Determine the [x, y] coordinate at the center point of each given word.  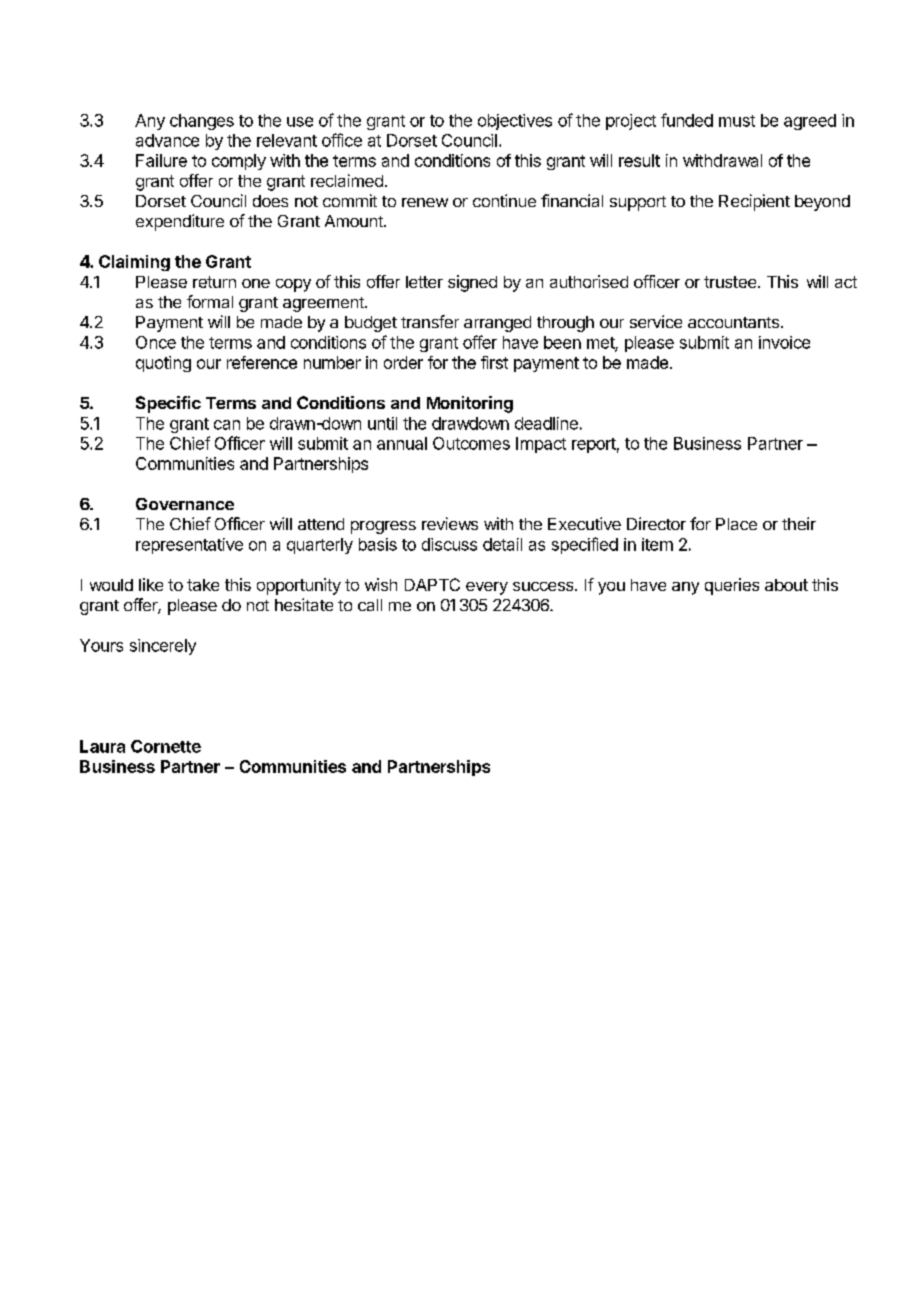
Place [736, 524]
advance [167, 140]
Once [156, 342]
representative [189, 546]
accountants [733, 322]
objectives [515, 122]
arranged [497, 324]
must [737, 121]
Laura [102, 746]
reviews [450, 523]
